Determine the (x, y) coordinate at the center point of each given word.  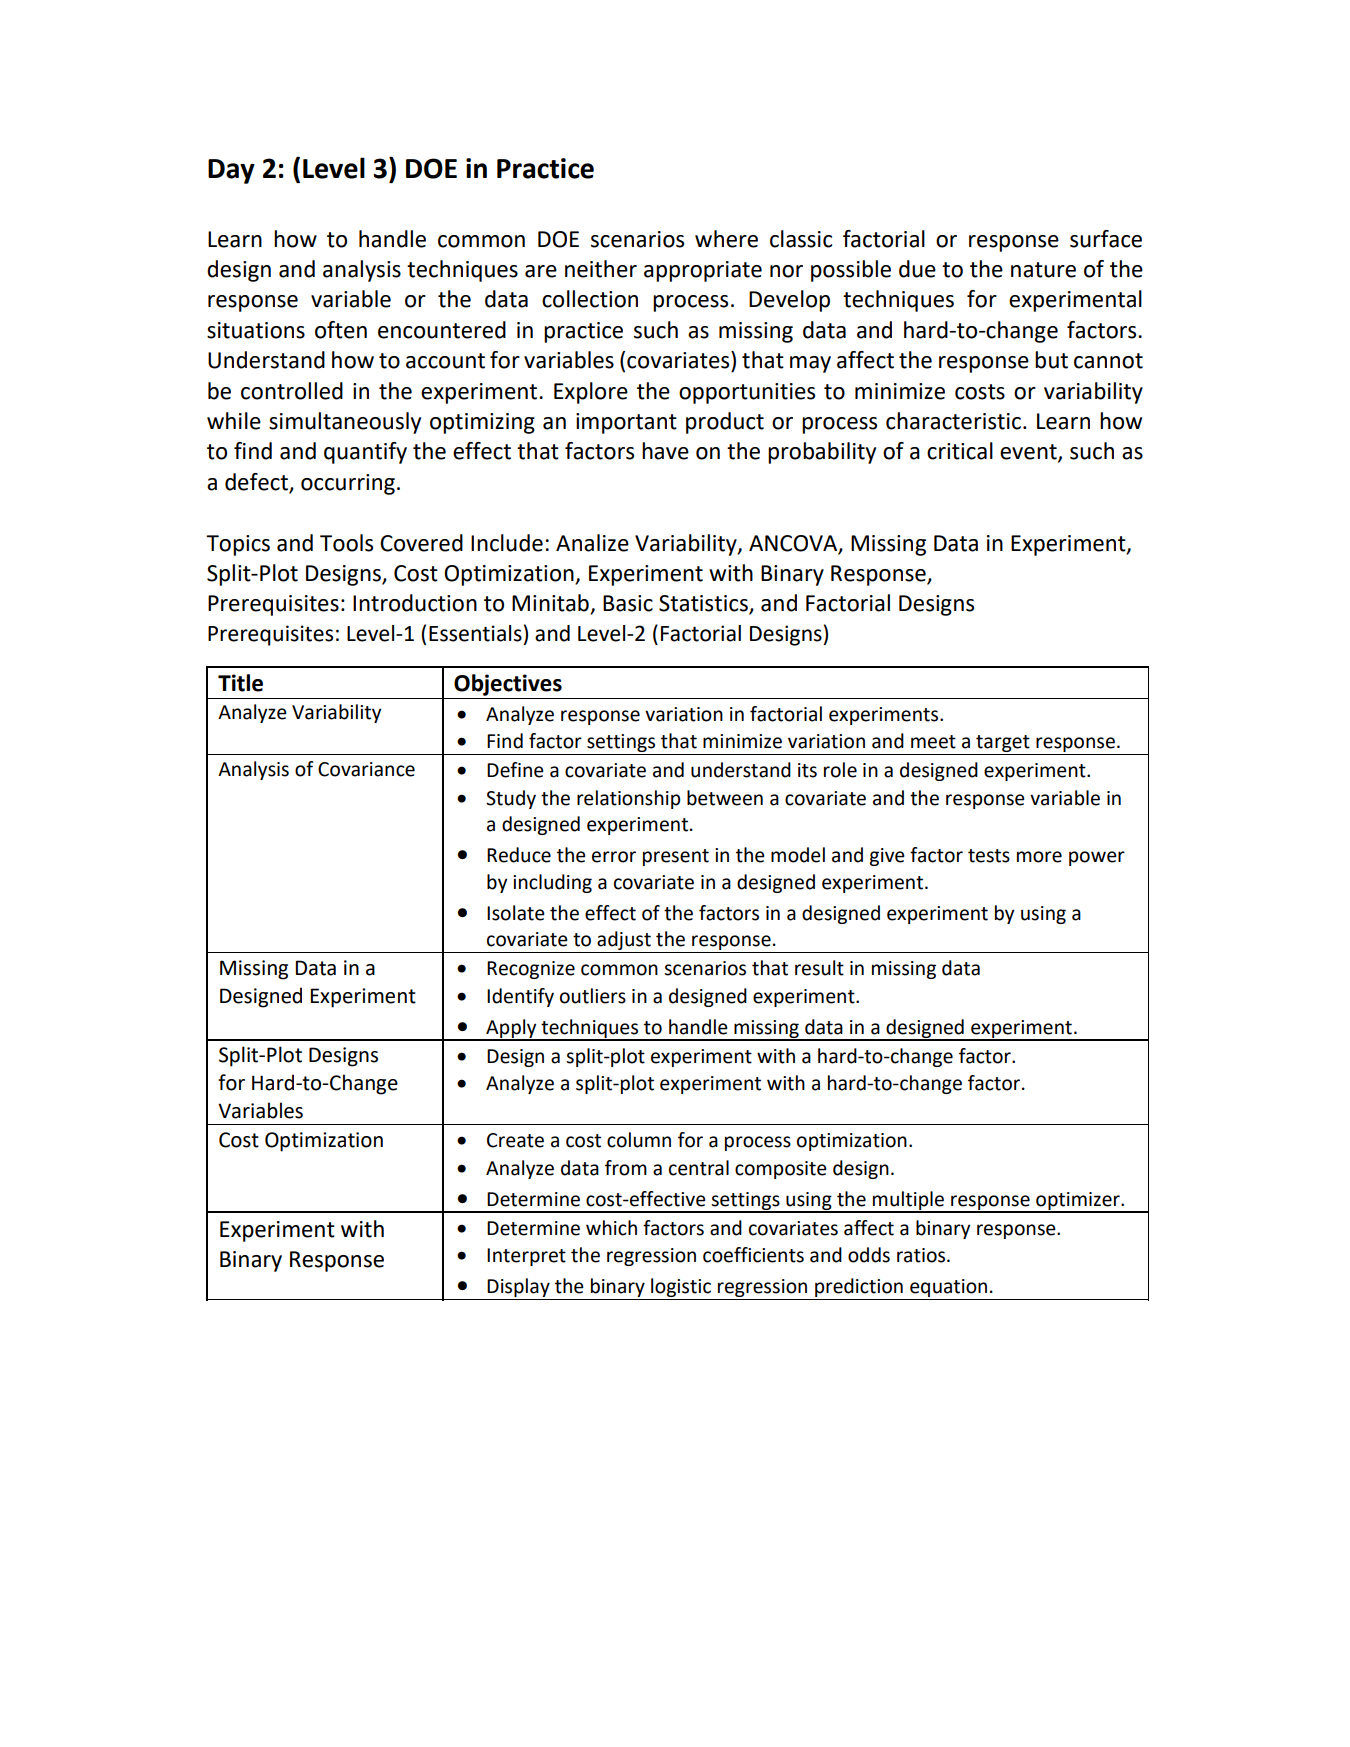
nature (1043, 270)
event (1029, 453)
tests (989, 856)
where (726, 239)
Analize (592, 543)
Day (231, 171)
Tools (346, 543)
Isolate (516, 913)
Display (519, 1289)
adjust (624, 942)
